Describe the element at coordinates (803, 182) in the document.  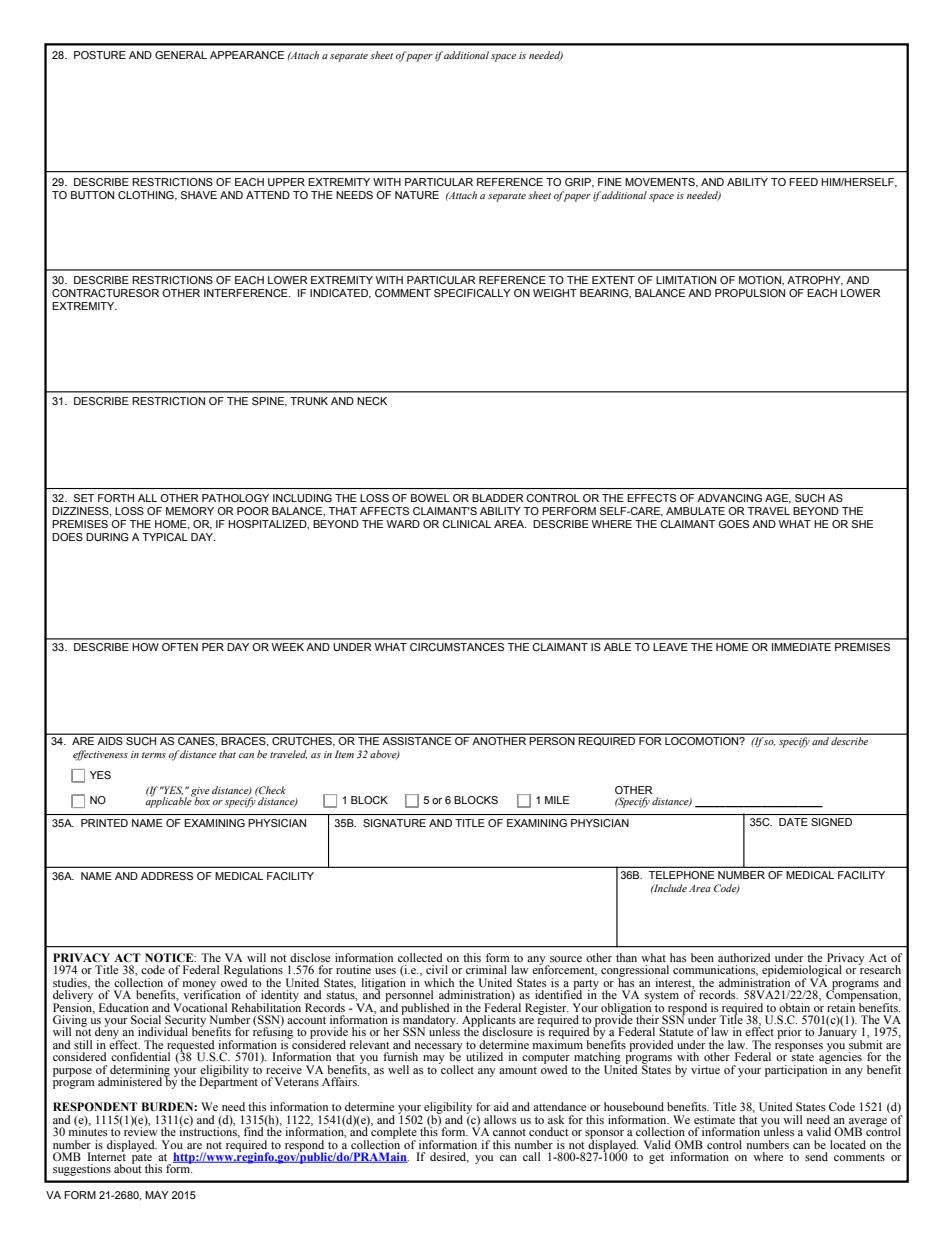
I see `FEED` at that location.
